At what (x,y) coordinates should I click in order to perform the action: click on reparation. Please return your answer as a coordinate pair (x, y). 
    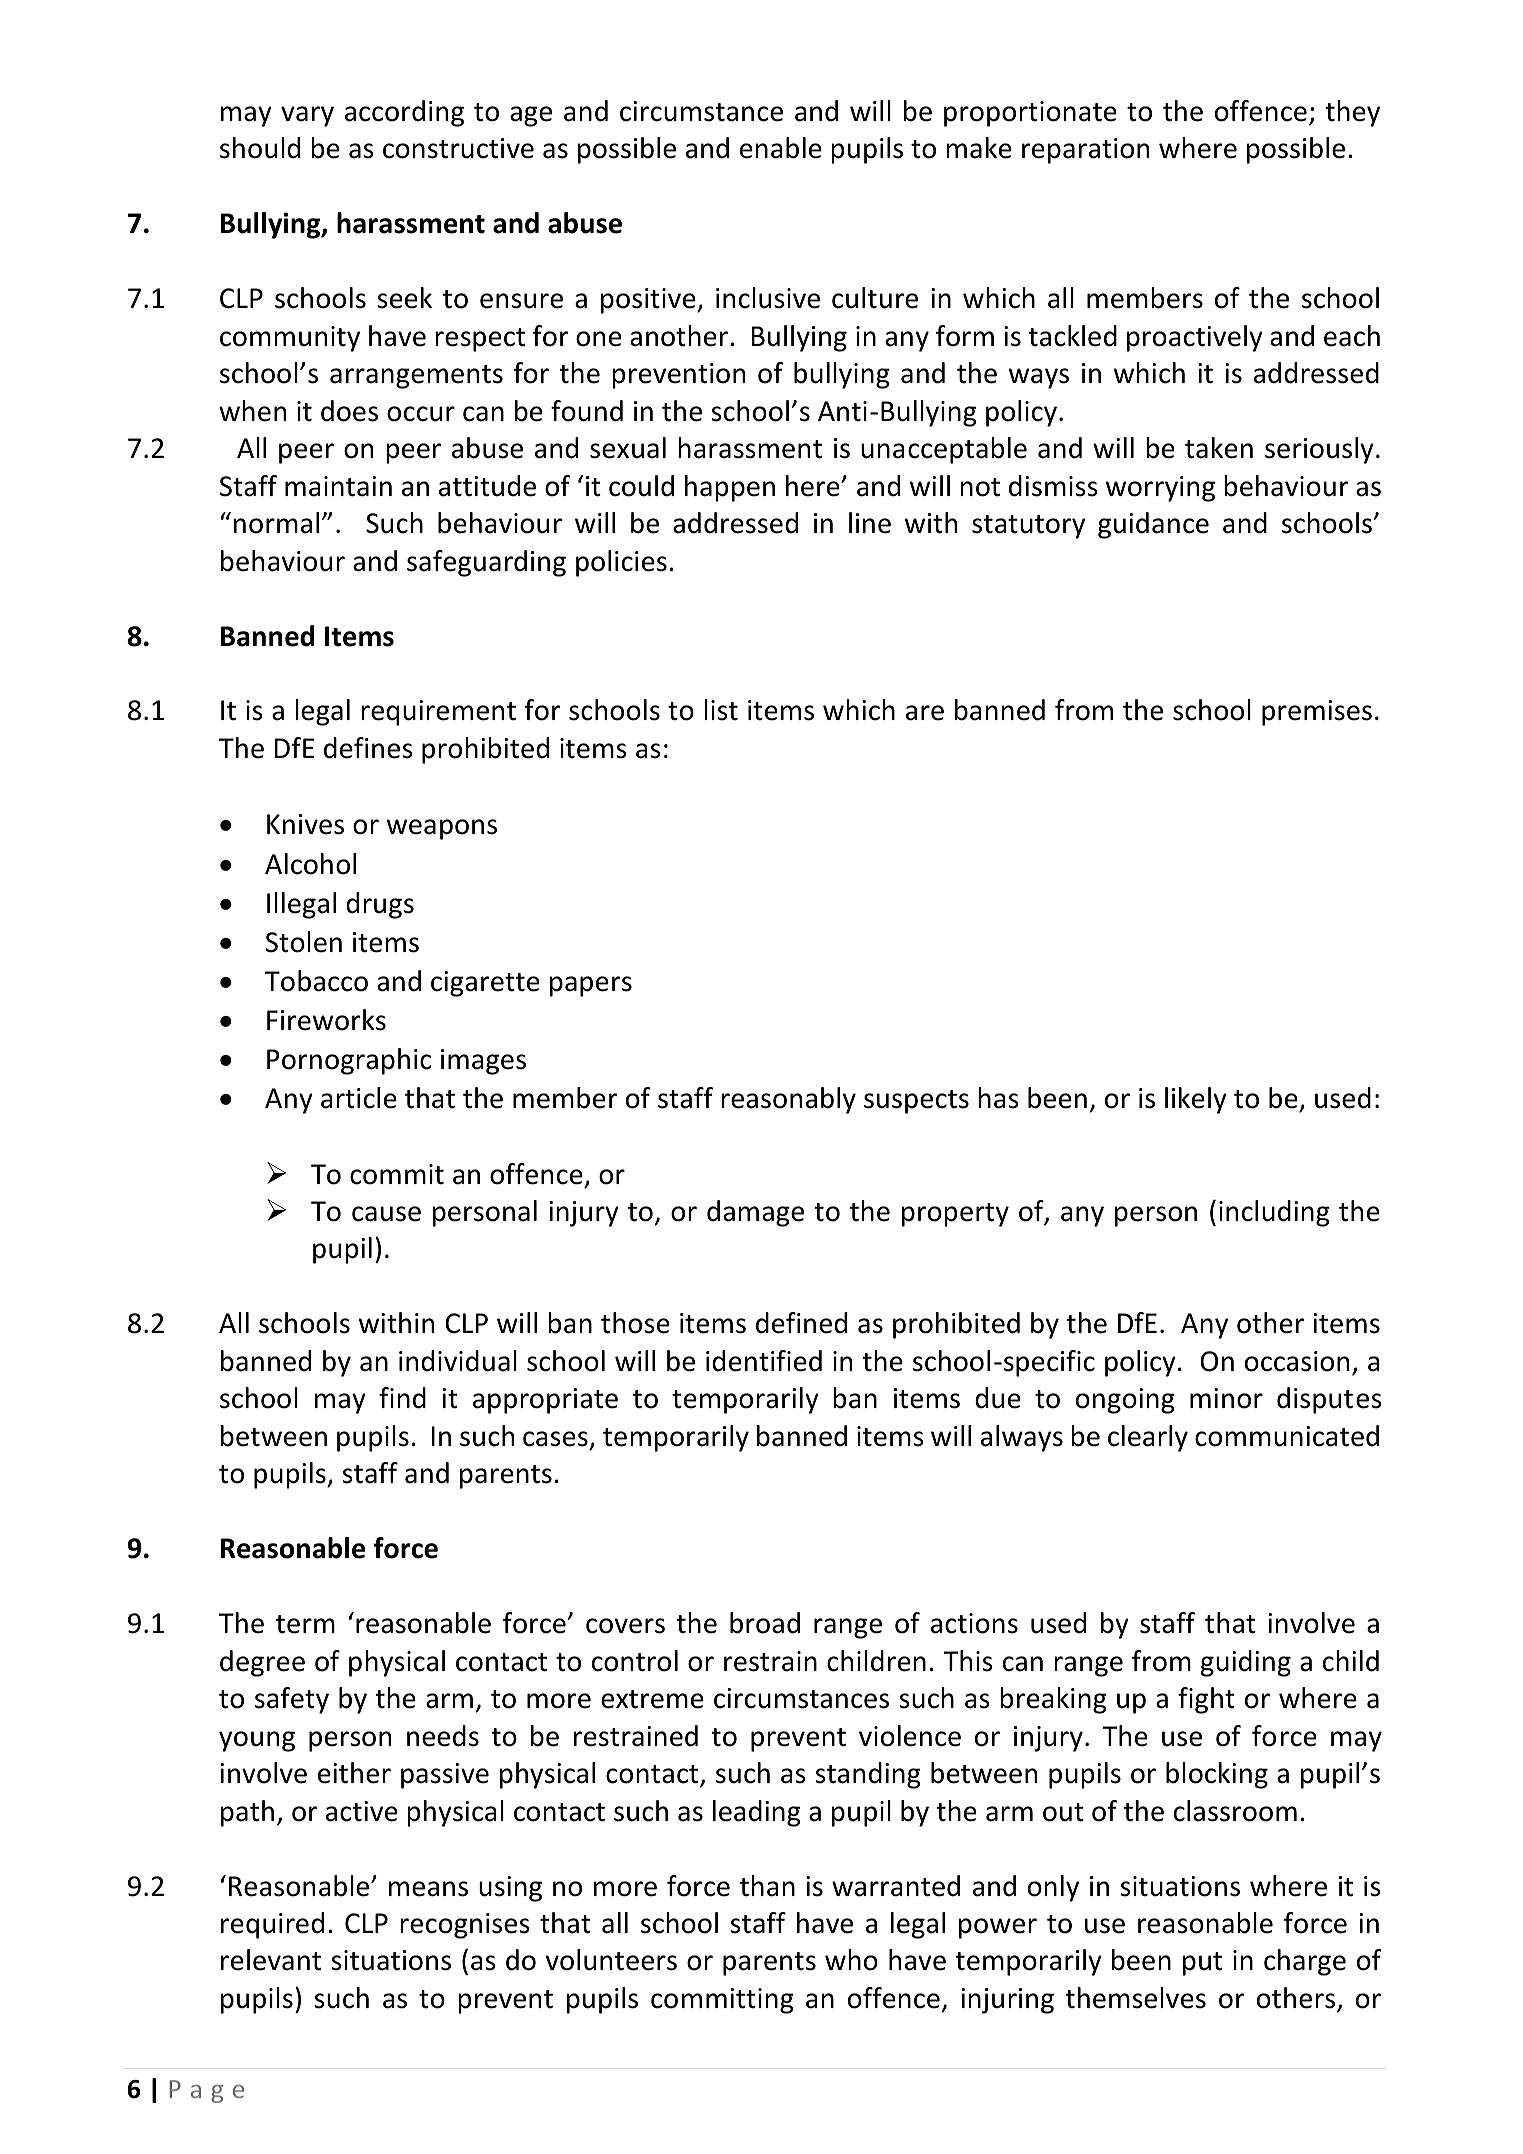
    Looking at the image, I should click on (1085, 151).
